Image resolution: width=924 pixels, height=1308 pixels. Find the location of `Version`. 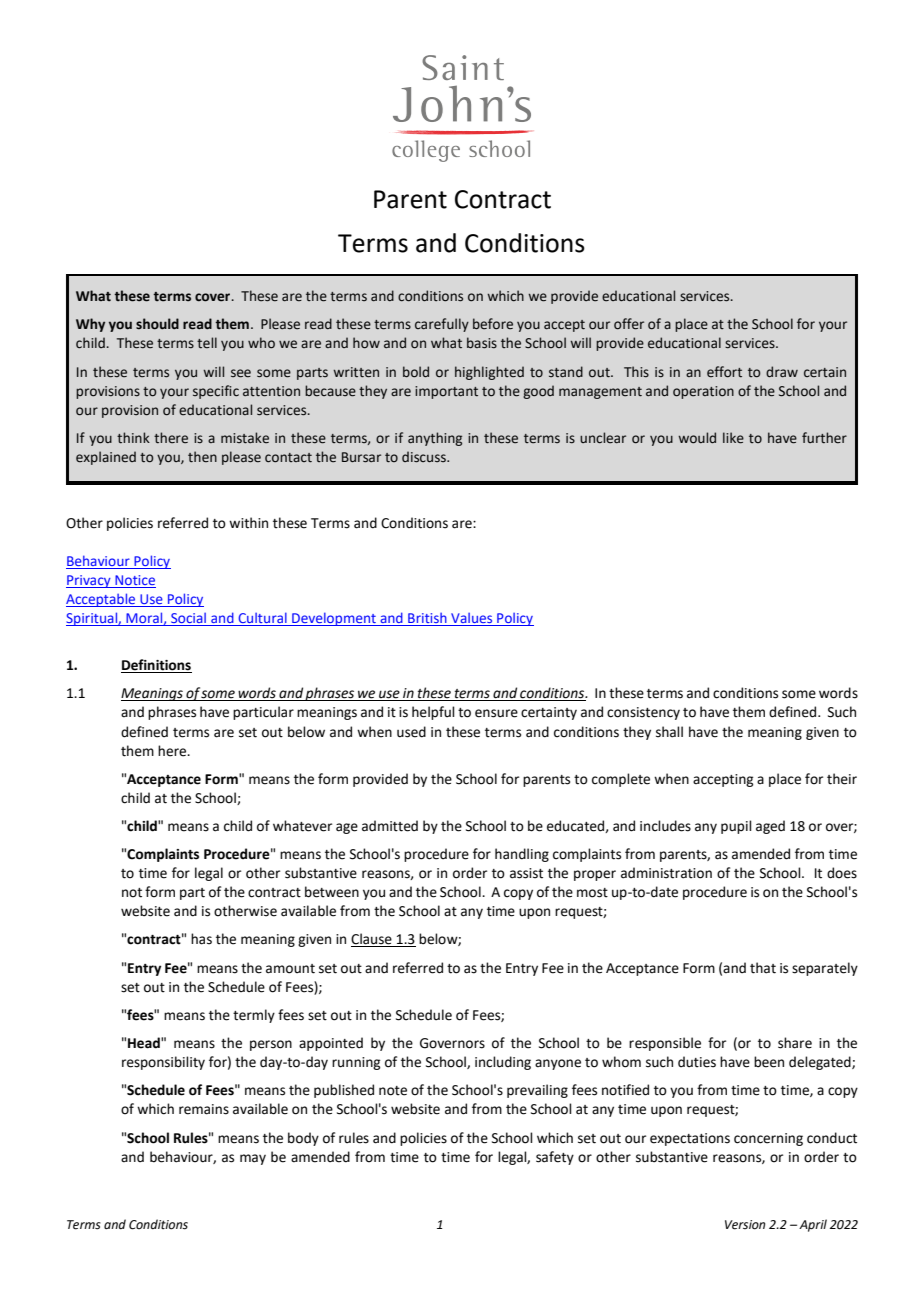

Version is located at coordinates (745, 1225).
